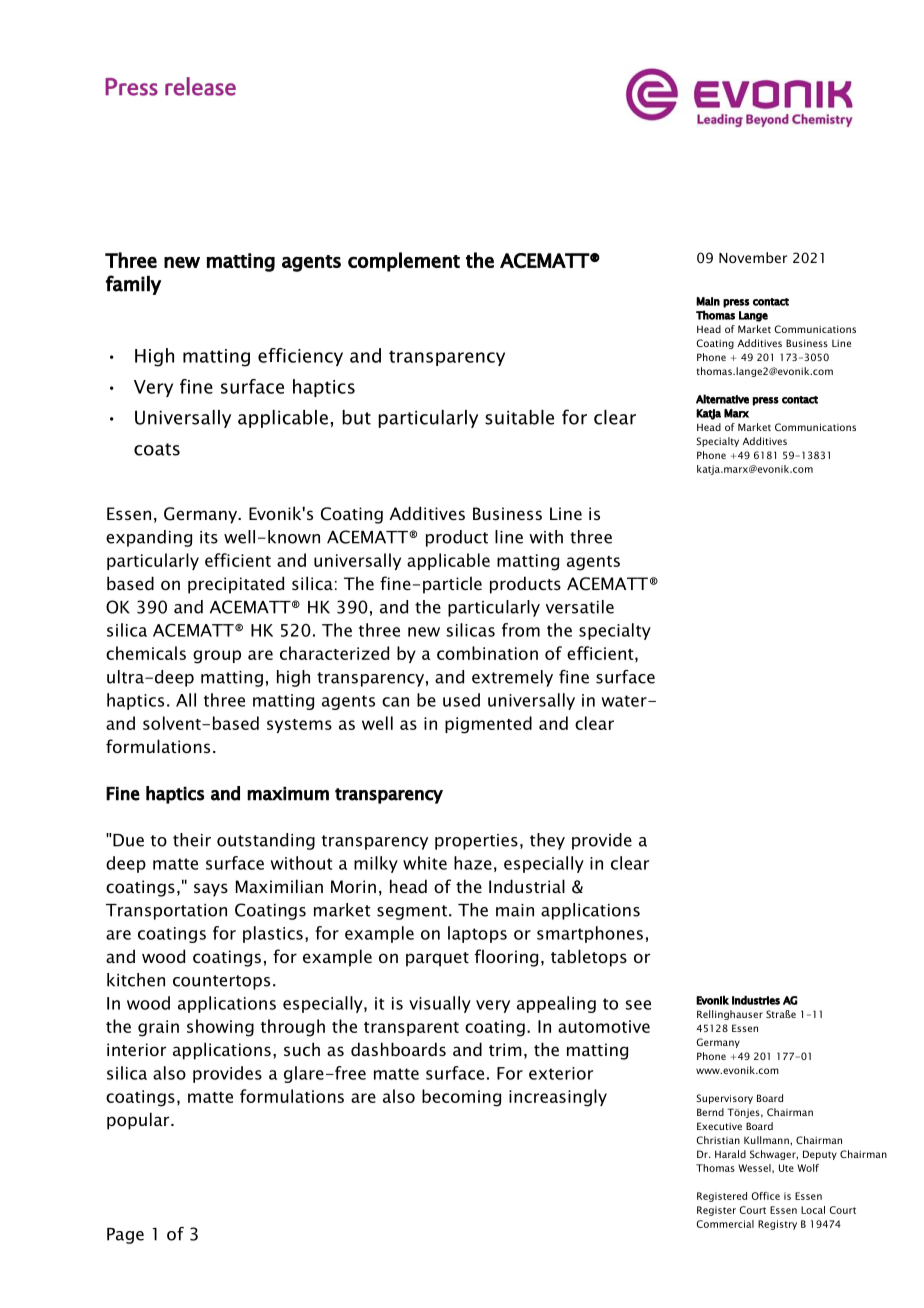 The image size is (924, 1308). Describe the element at coordinates (125, 1236) in the image. I see `Page` at that location.
